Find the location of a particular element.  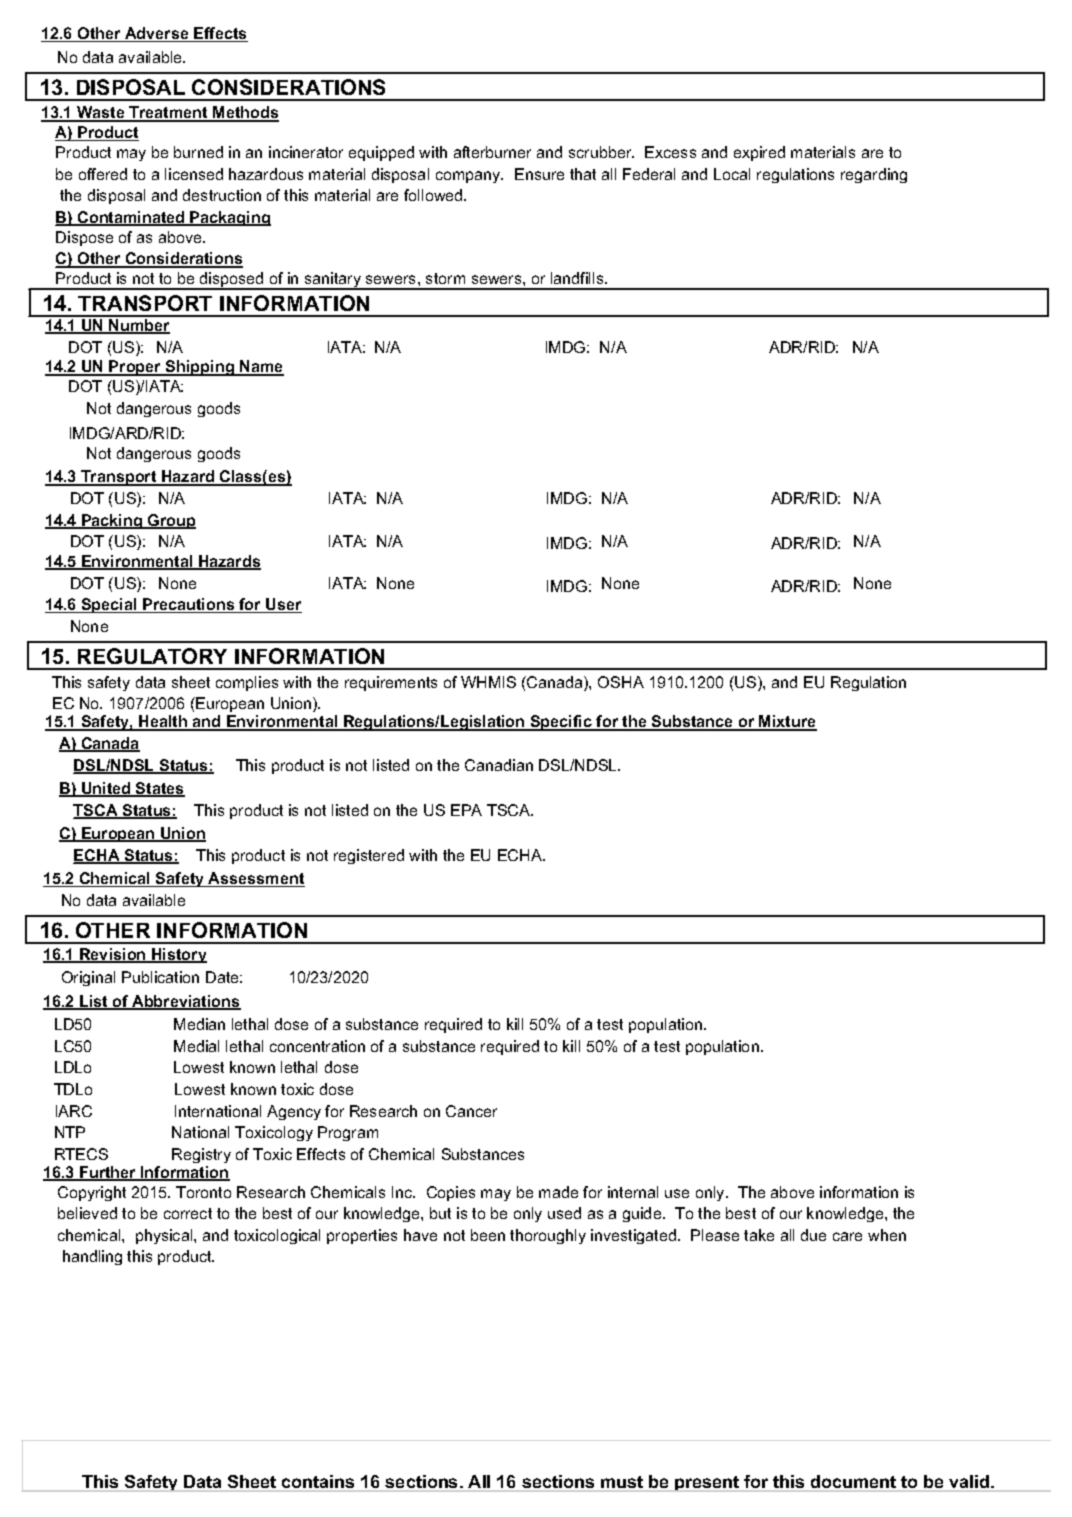

afterburner is located at coordinates (492, 152).
